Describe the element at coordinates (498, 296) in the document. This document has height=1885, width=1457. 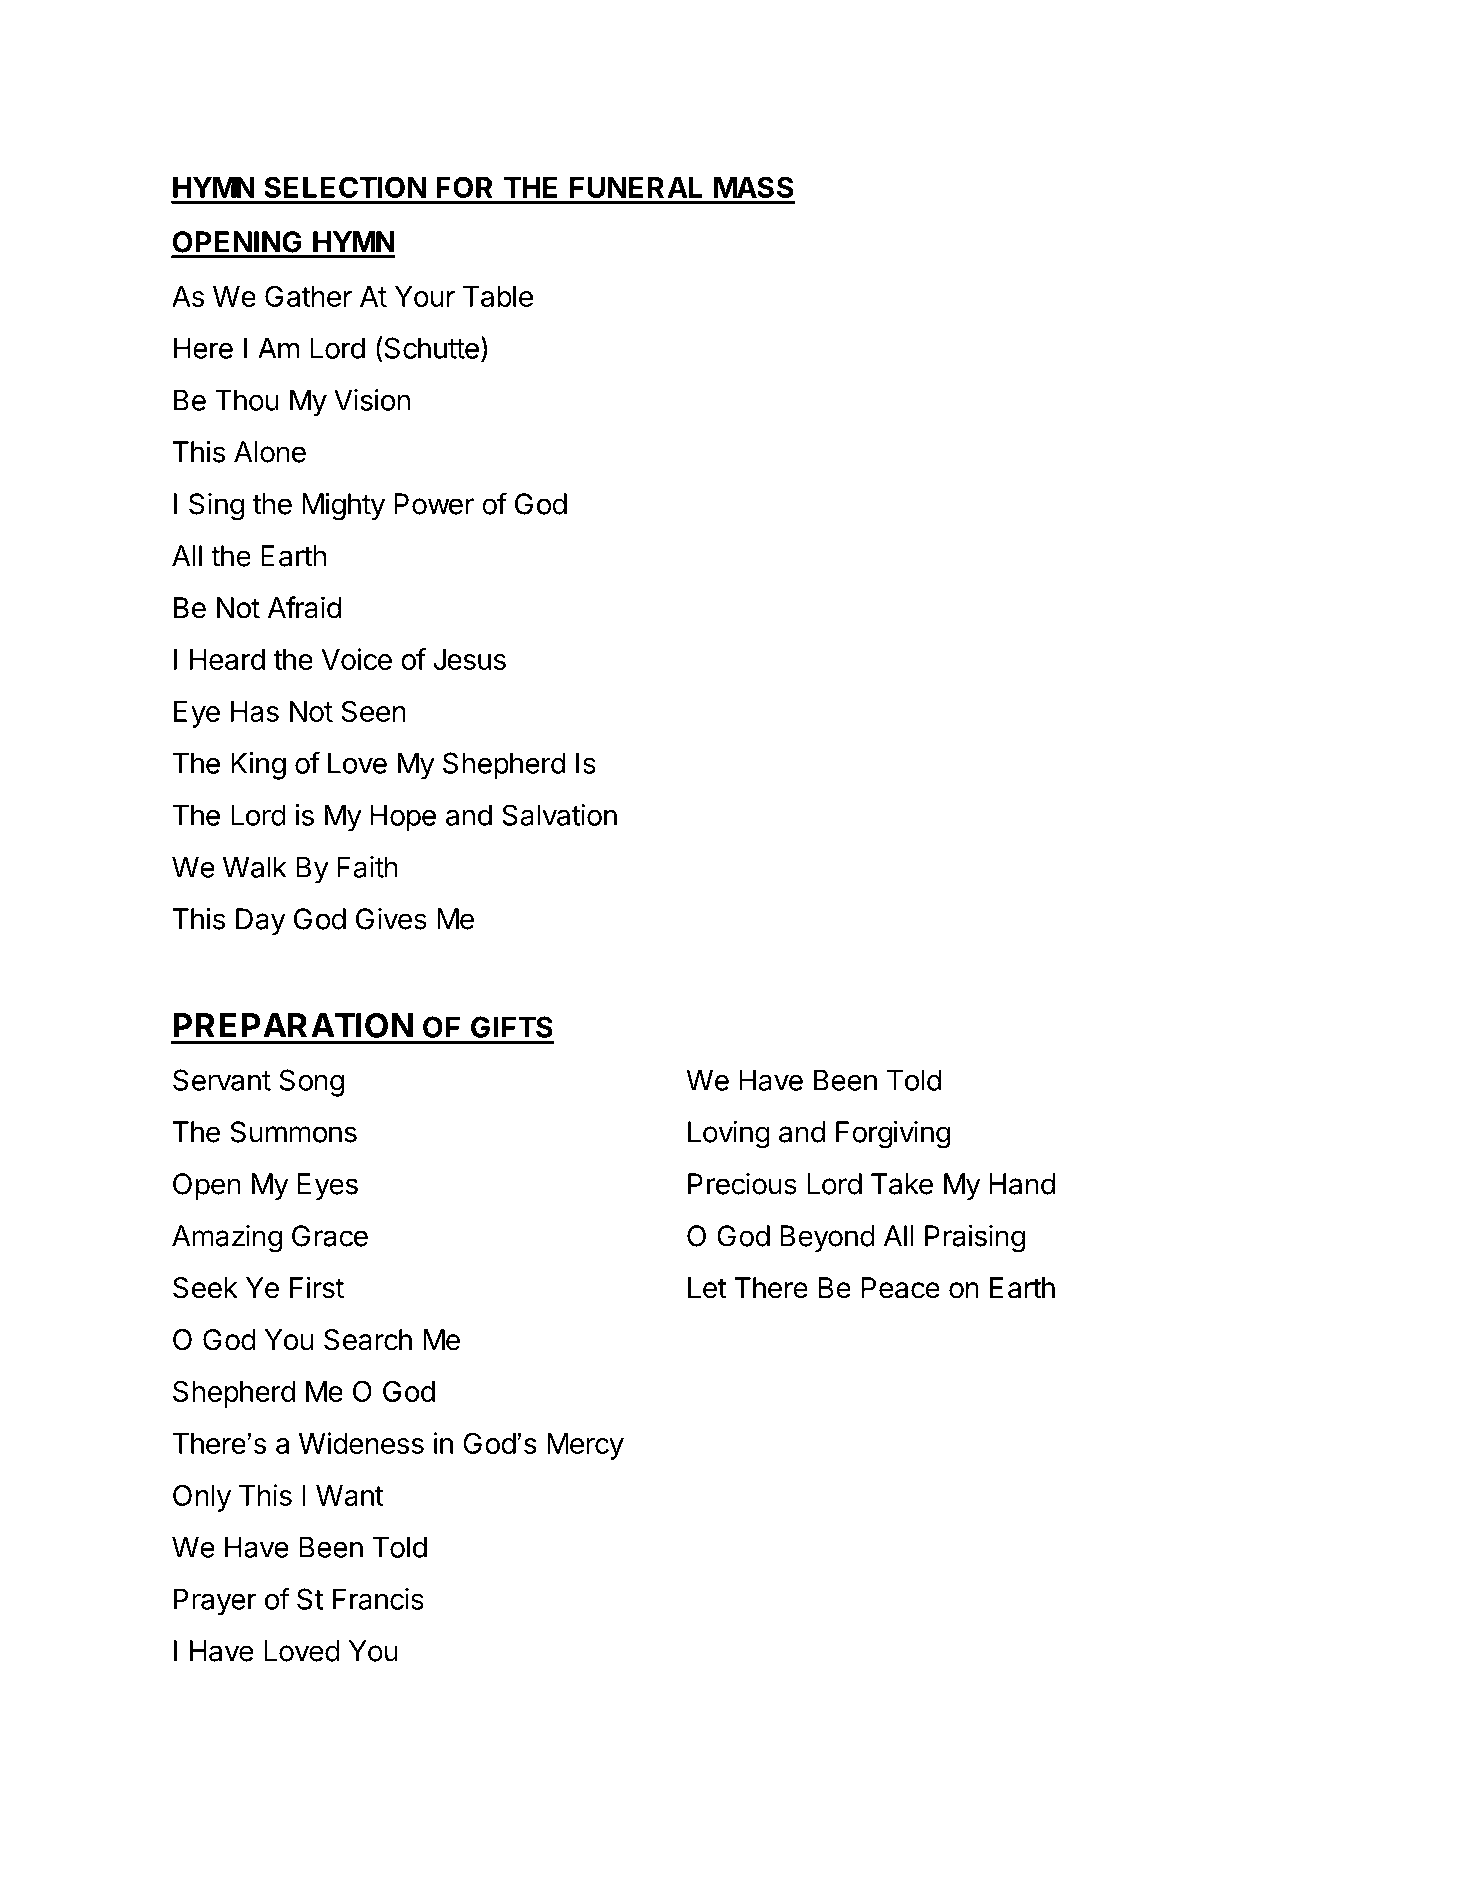
I see `Table` at that location.
